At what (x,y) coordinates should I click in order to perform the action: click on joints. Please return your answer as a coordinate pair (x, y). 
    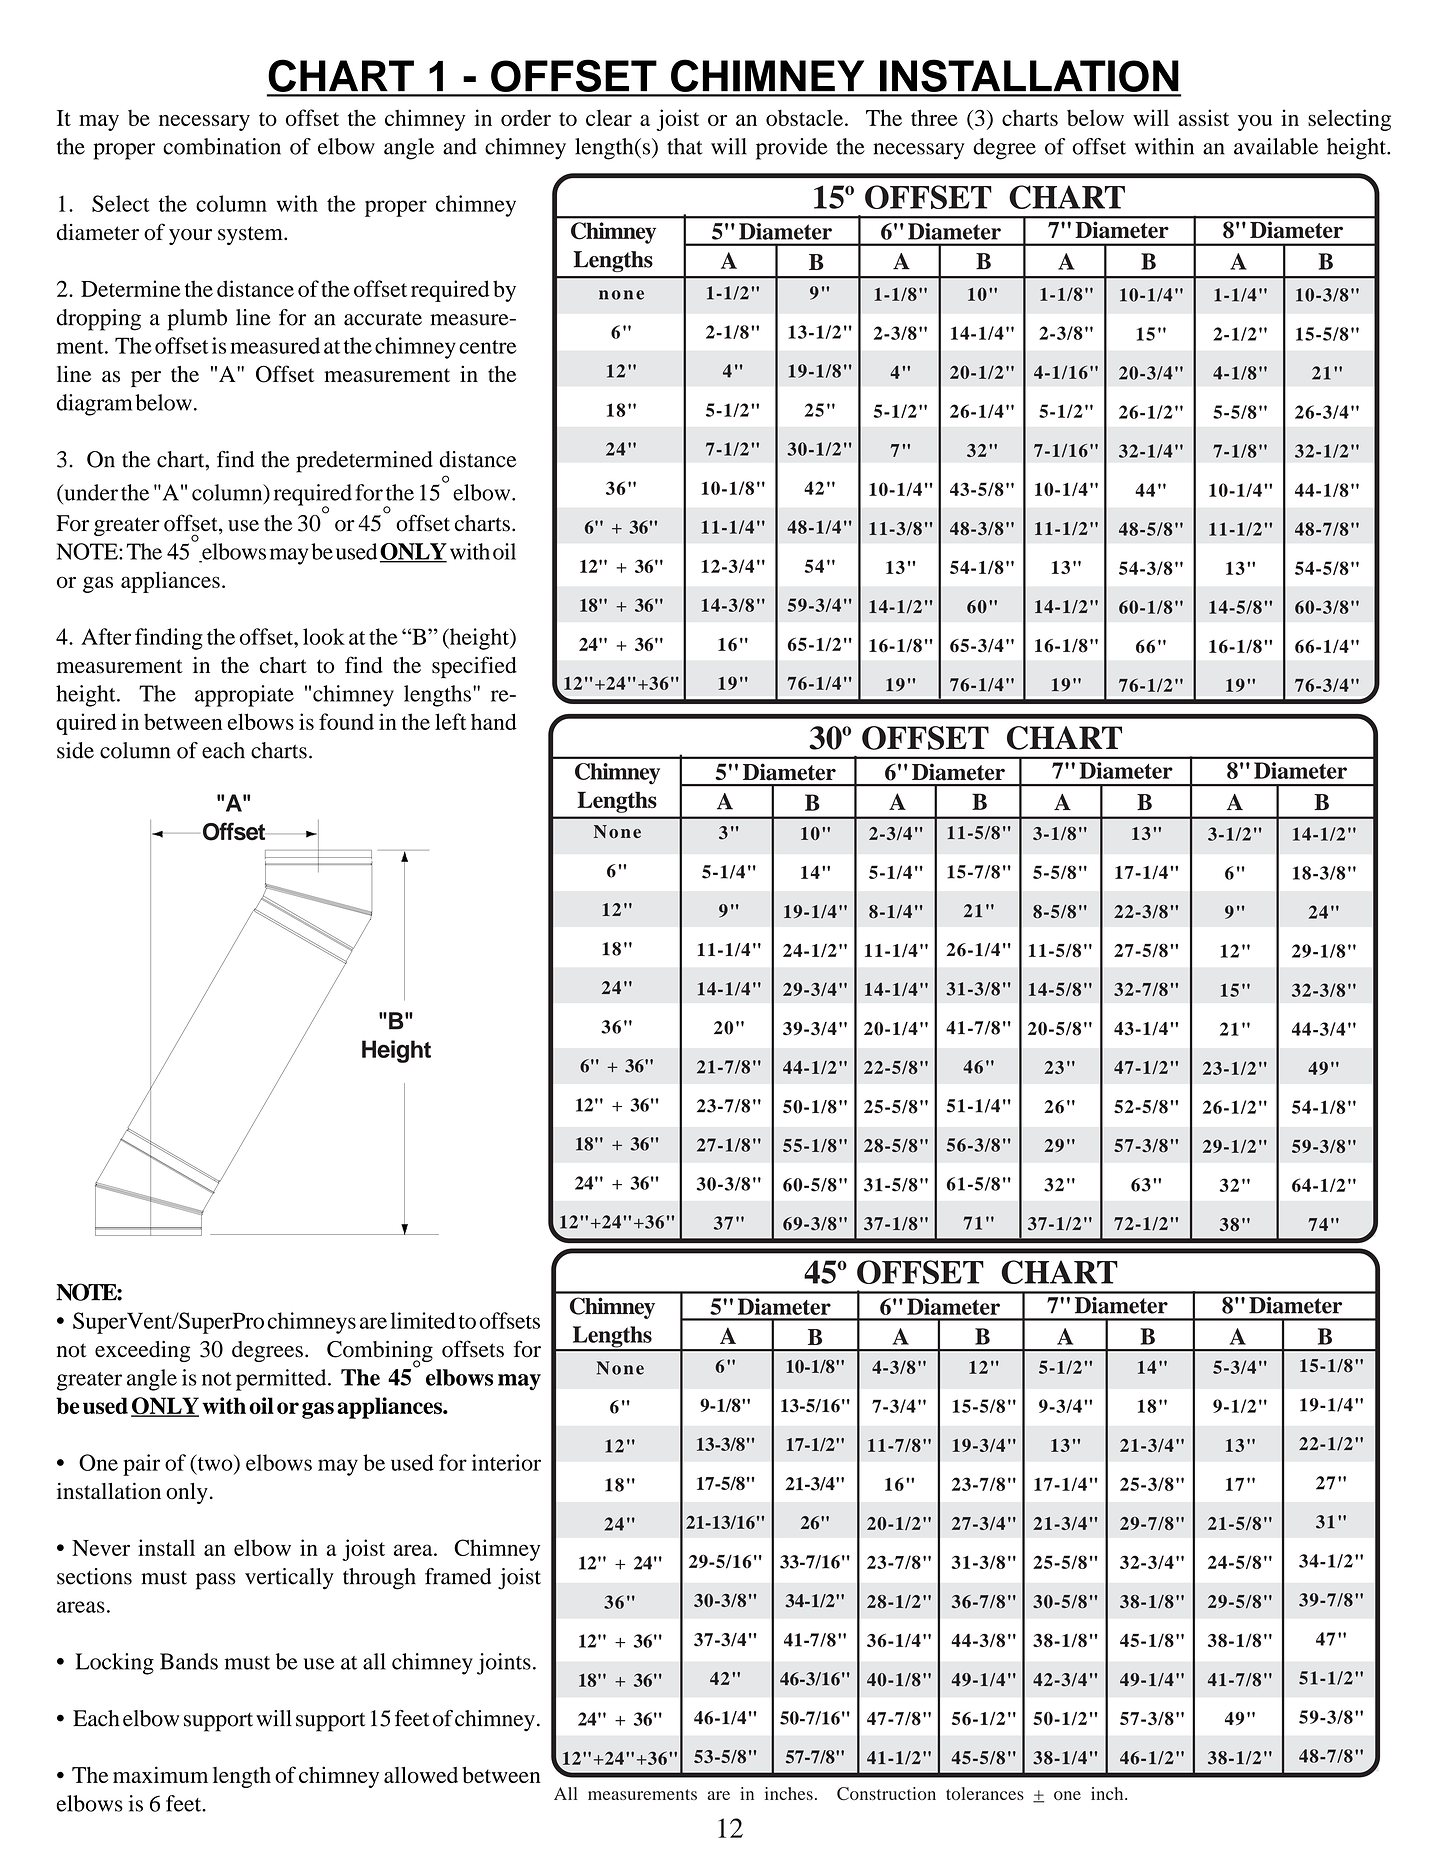
    Looking at the image, I should click on (504, 1664).
